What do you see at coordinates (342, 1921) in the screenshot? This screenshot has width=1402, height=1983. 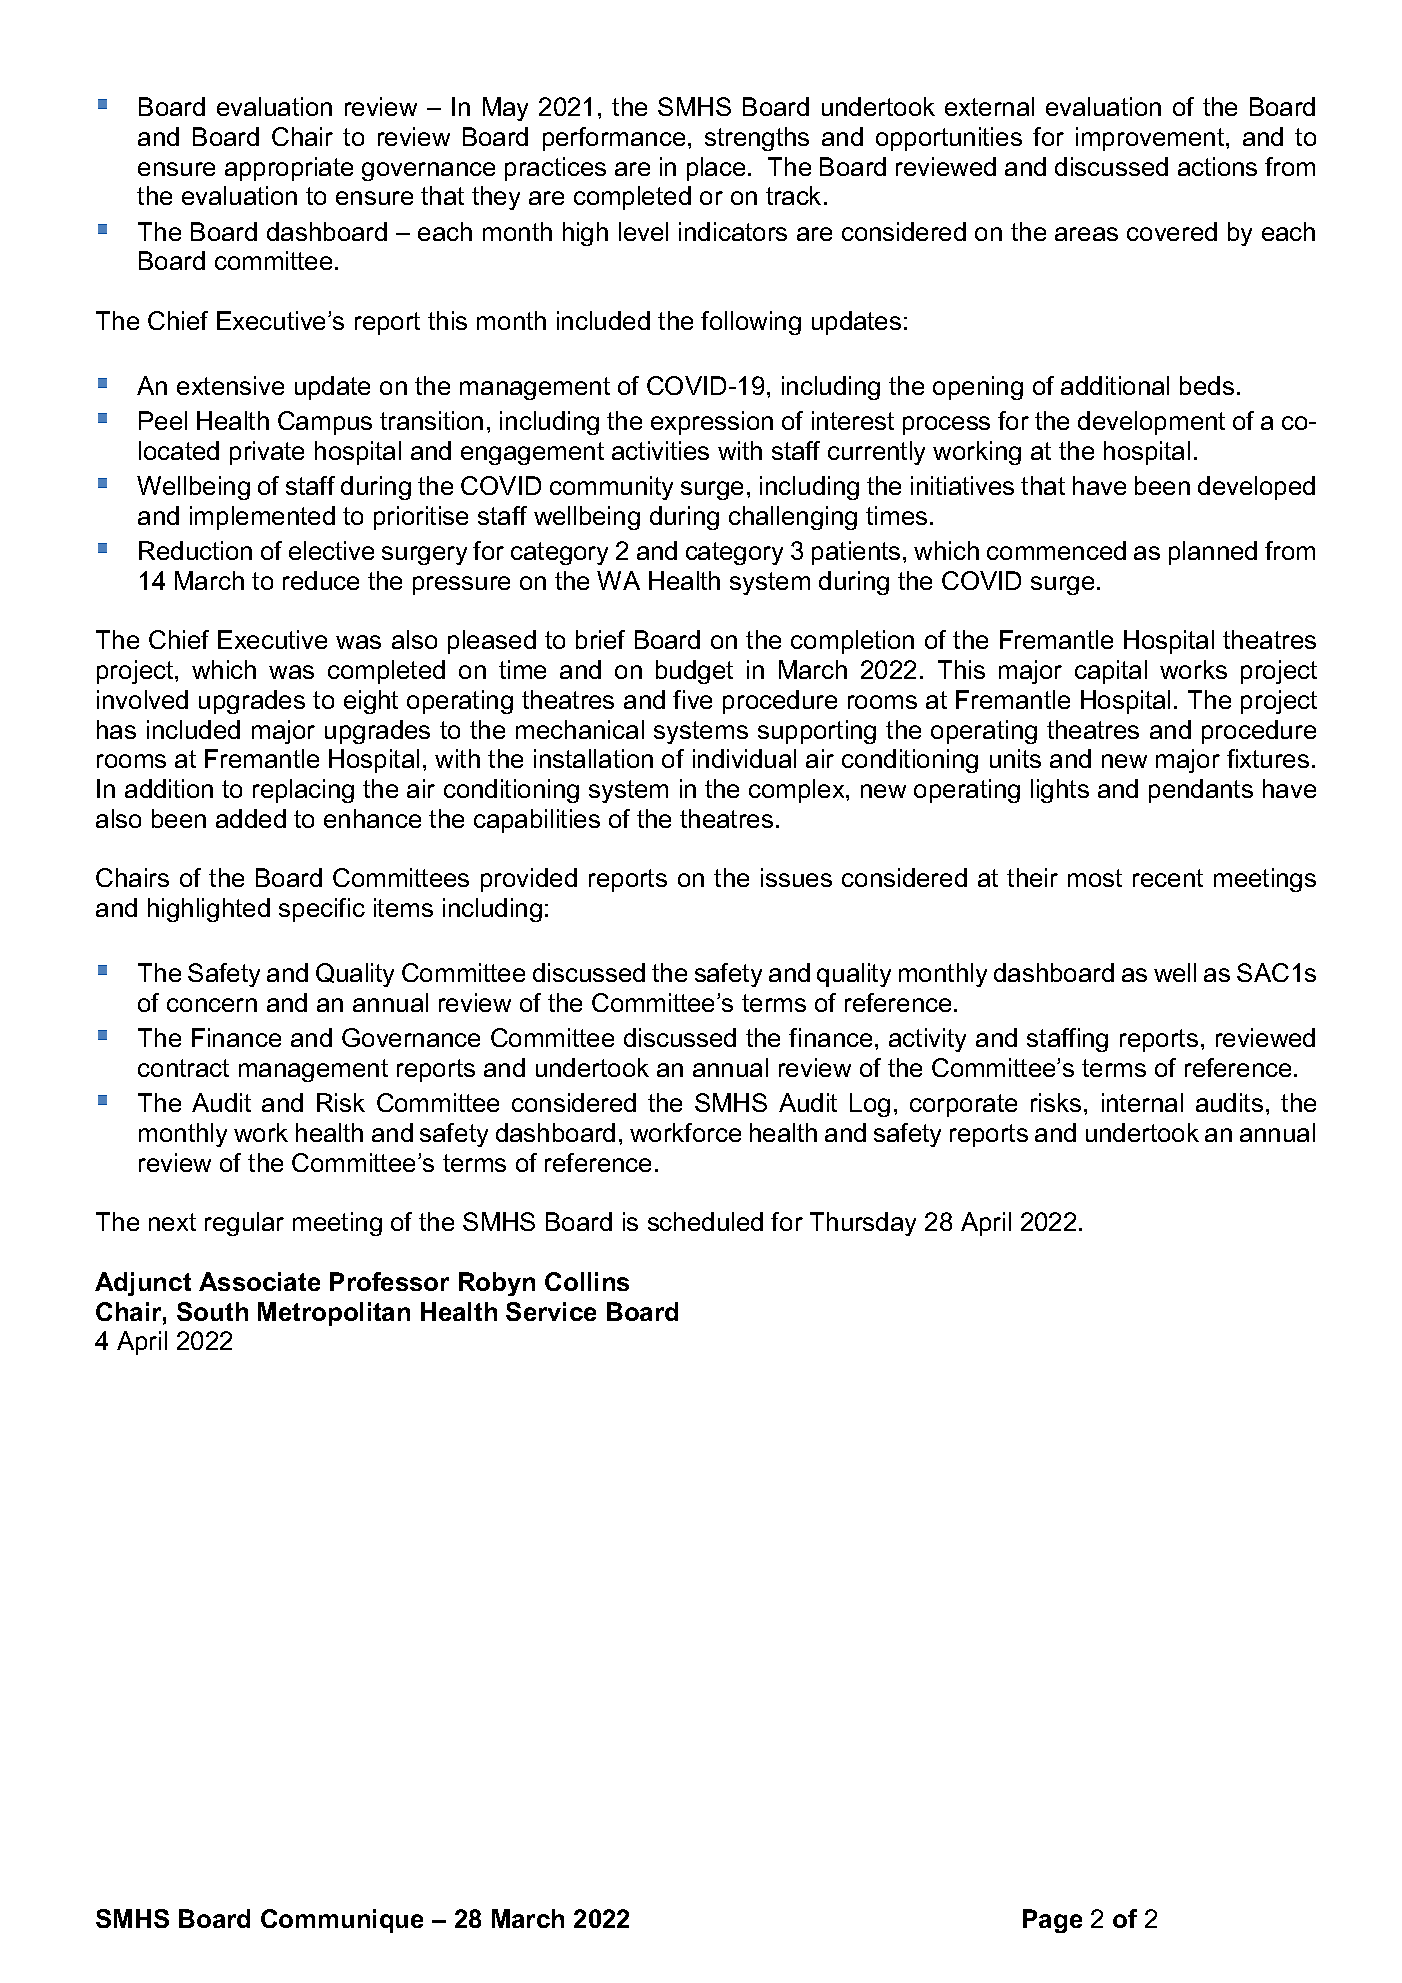 I see `Communique` at bounding box center [342, 1921].
